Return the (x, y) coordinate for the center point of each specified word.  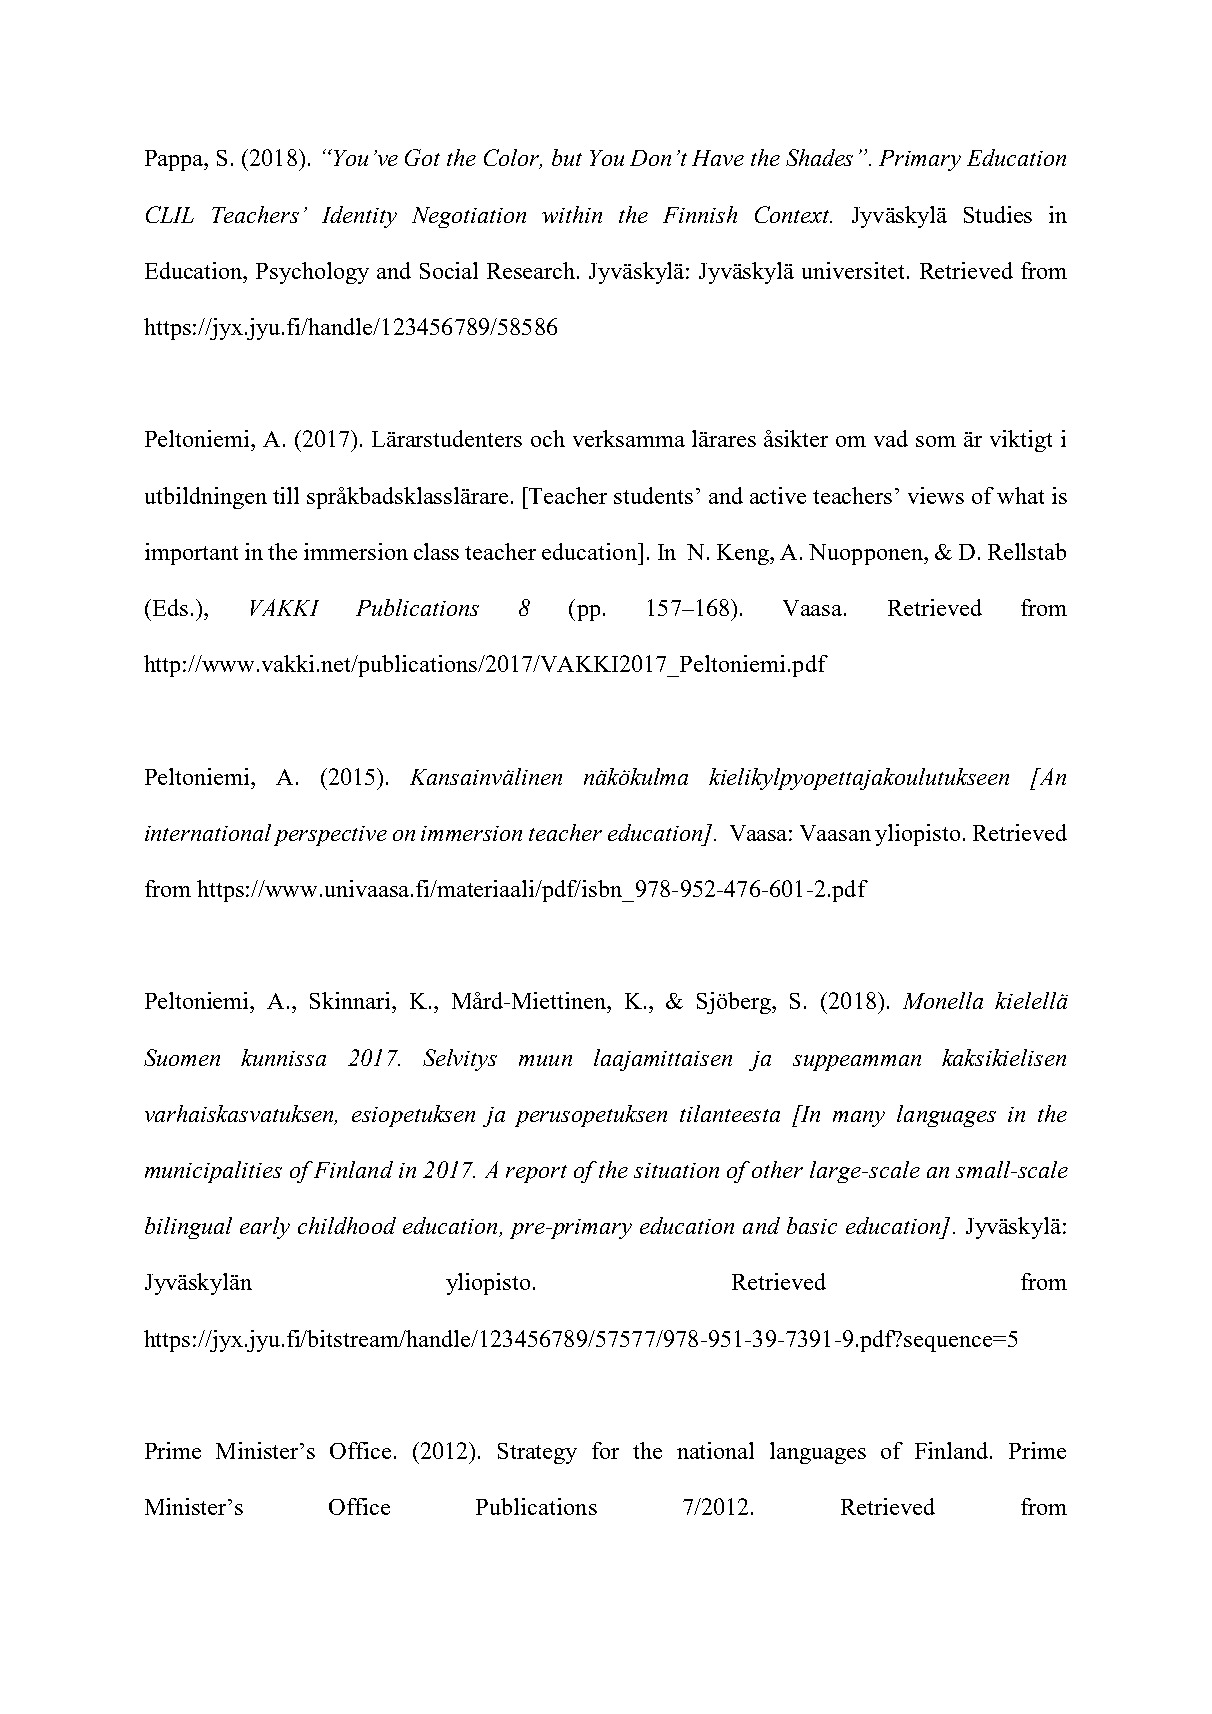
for (605, 1450)
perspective (330, 836)
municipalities (213, 1172)
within (572, 214)
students (653, 495)
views (936, 495)
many (859, 1119)
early (265, 1228)
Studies (998, 214)
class (436, 551)
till (286, 495)
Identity (359, 217)
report (536, 1174)
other (777, 1169)
